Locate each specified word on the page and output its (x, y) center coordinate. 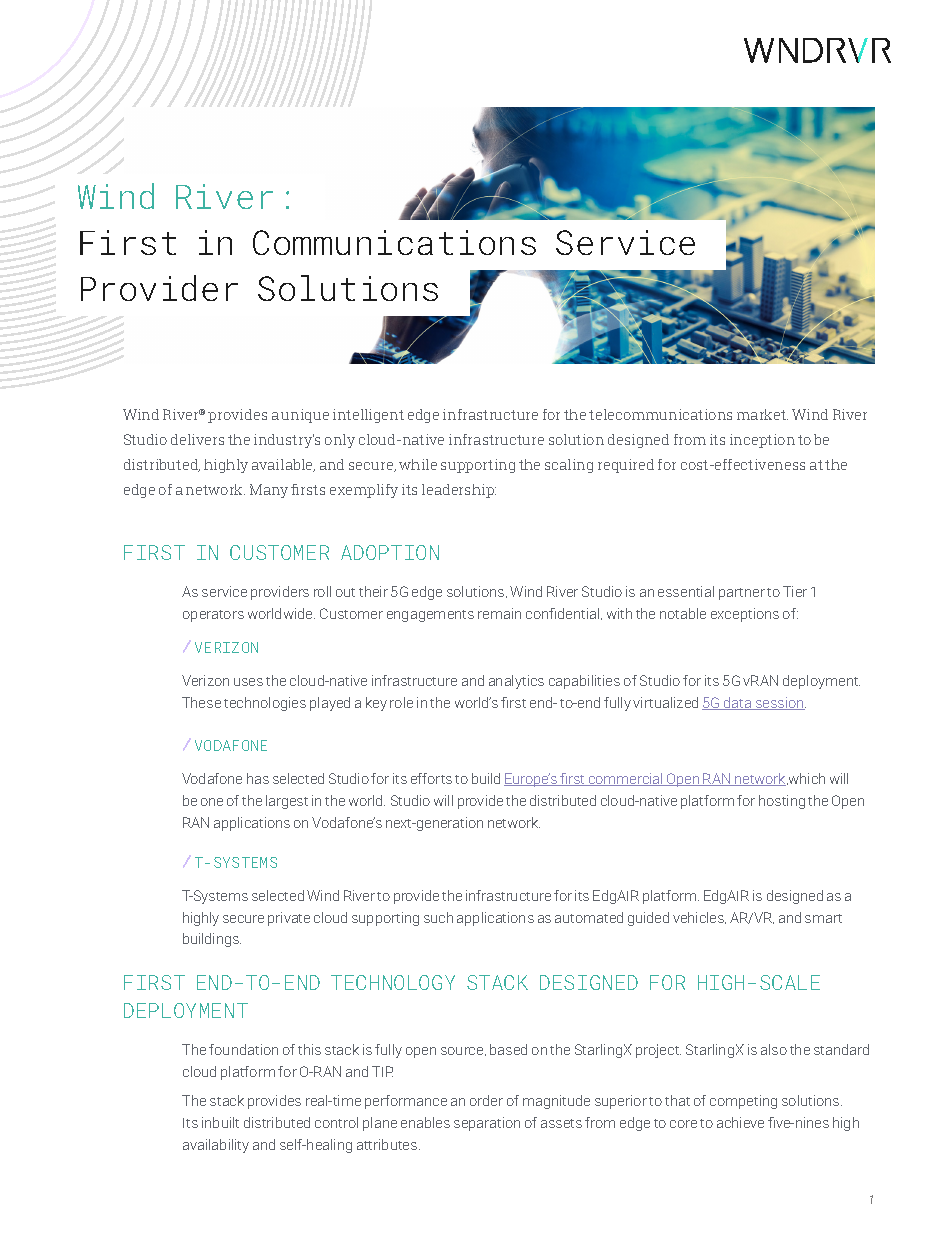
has (258, 778)
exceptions (745, 615)
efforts (431, 778)
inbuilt (220, 1122)
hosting (782, 802)
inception (762, 441)
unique (305, 416)
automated (589, 917)
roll (322, 591)
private (289, 919)
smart (823, 918)
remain (499, 613)
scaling (569, 466)
